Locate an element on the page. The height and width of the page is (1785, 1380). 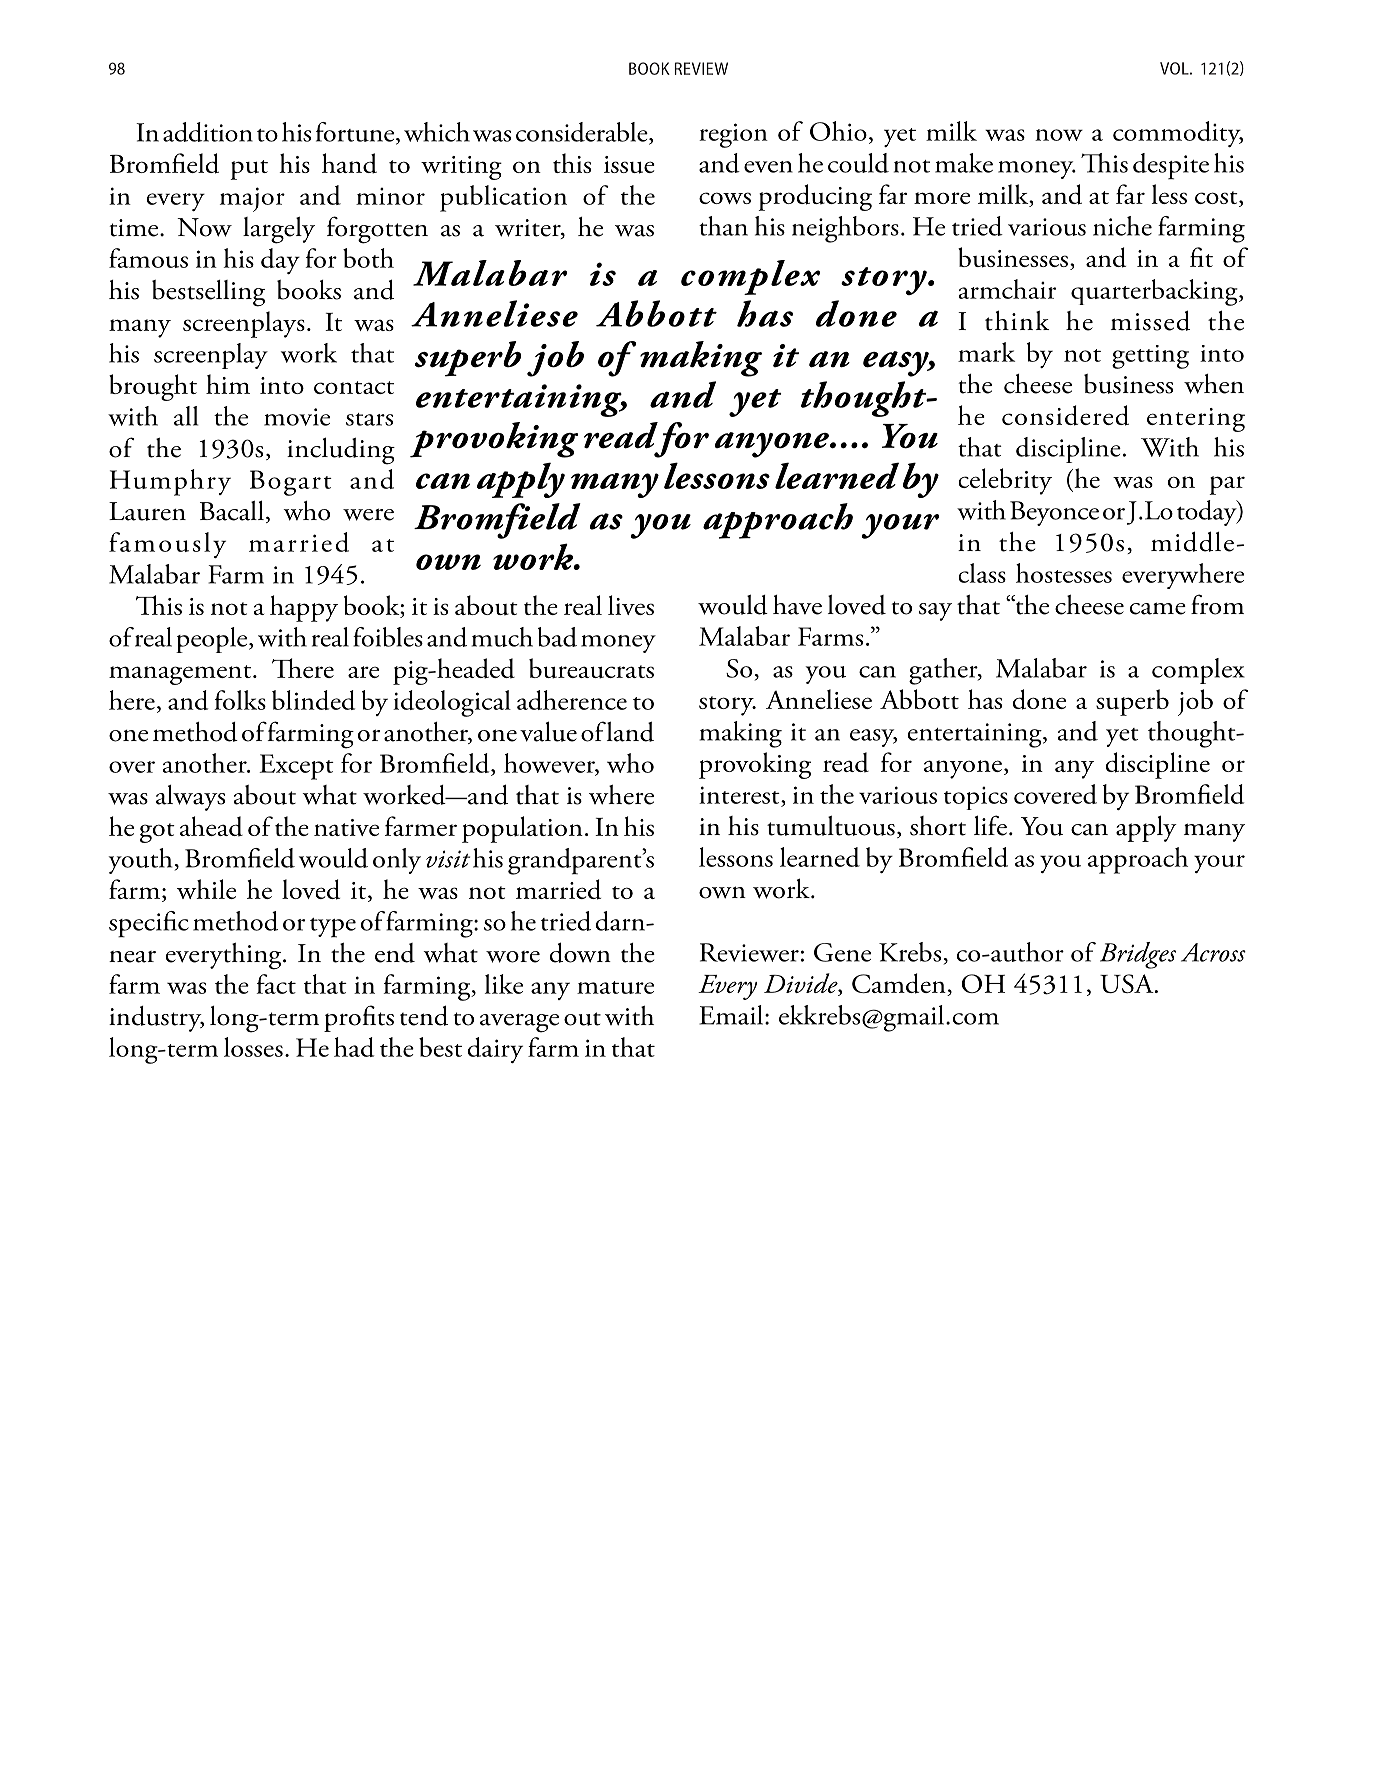
mature is located at coordinates (615, 987).
